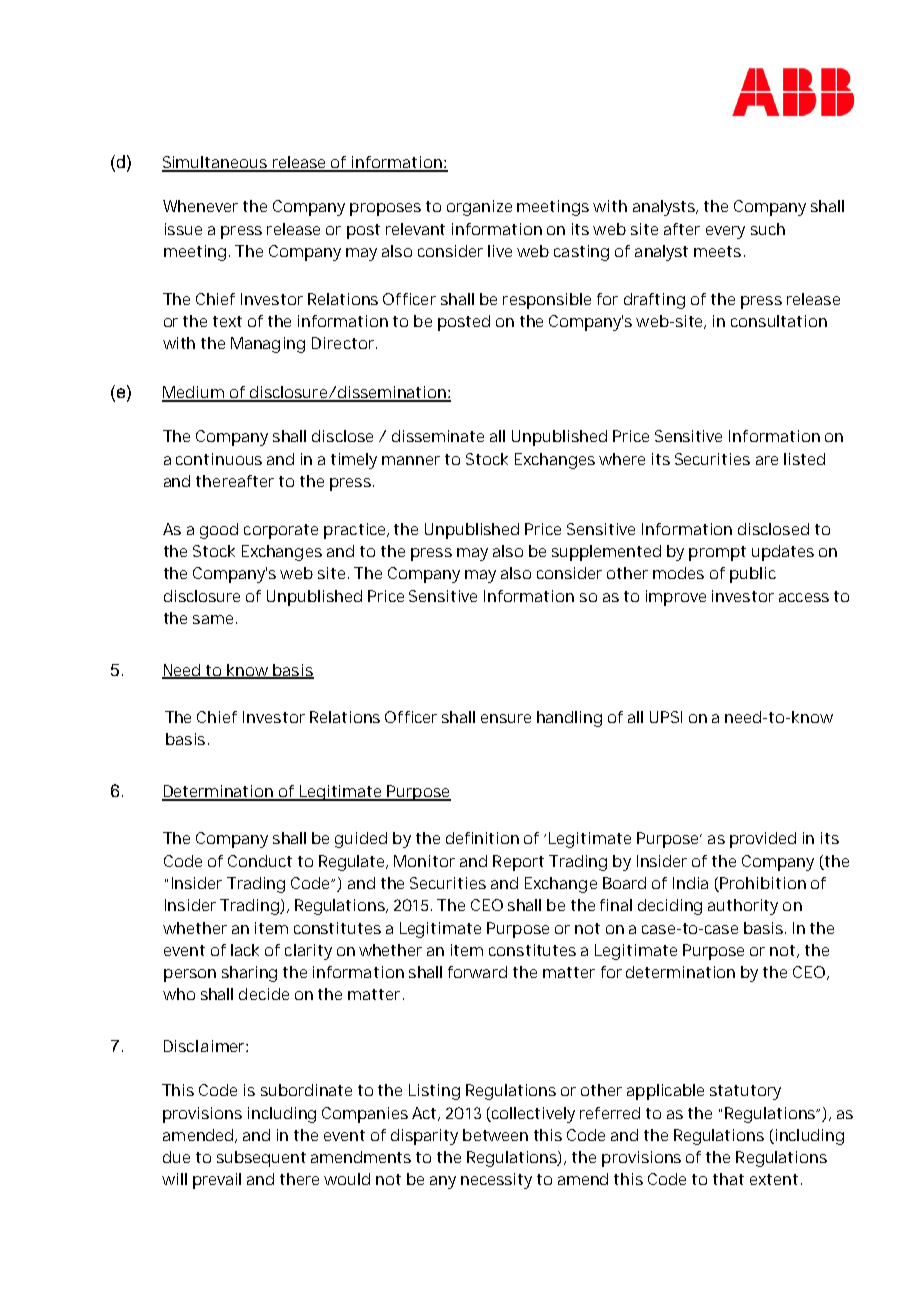 The height and width of the screenshot is (1308, 924). Describe the element at coordinates (495, 1135) in the screenshot. I see `between` at that location.
